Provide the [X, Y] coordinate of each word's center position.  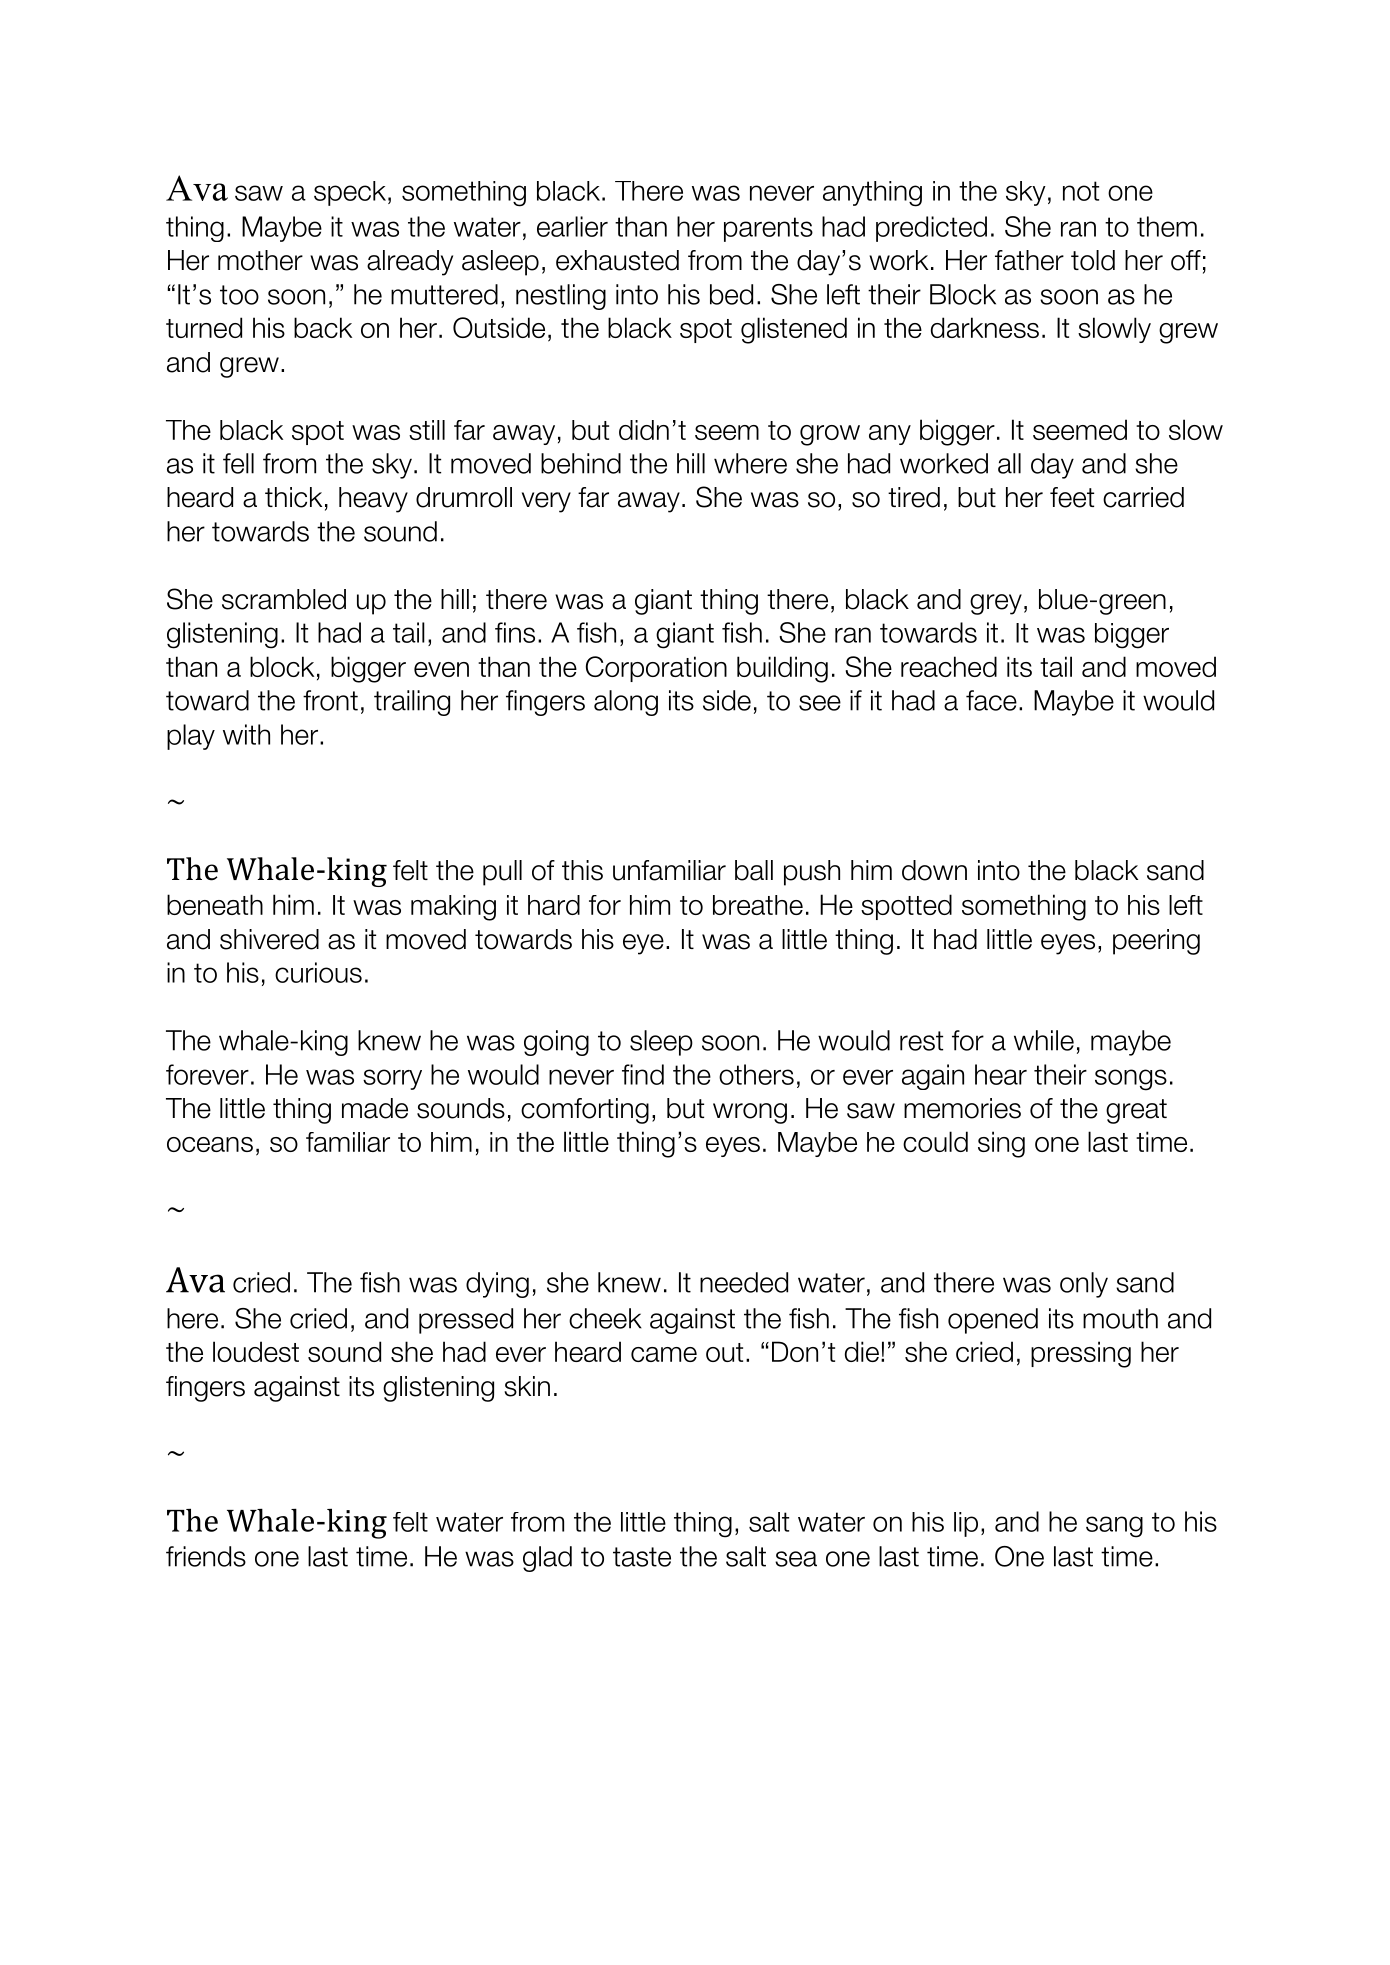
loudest [256, 1351]
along [626, 703]
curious [318, 972]
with [246, 734]
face [991, 700]
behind [581, 463]
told [1093, 260]
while [1044, 1040]
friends [206, 1556]
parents [768, 229]
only [1084, 1285]
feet [1072, 497]
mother [260, 260]
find [643, 1074]
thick [293, 497]
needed [744, 1282]
